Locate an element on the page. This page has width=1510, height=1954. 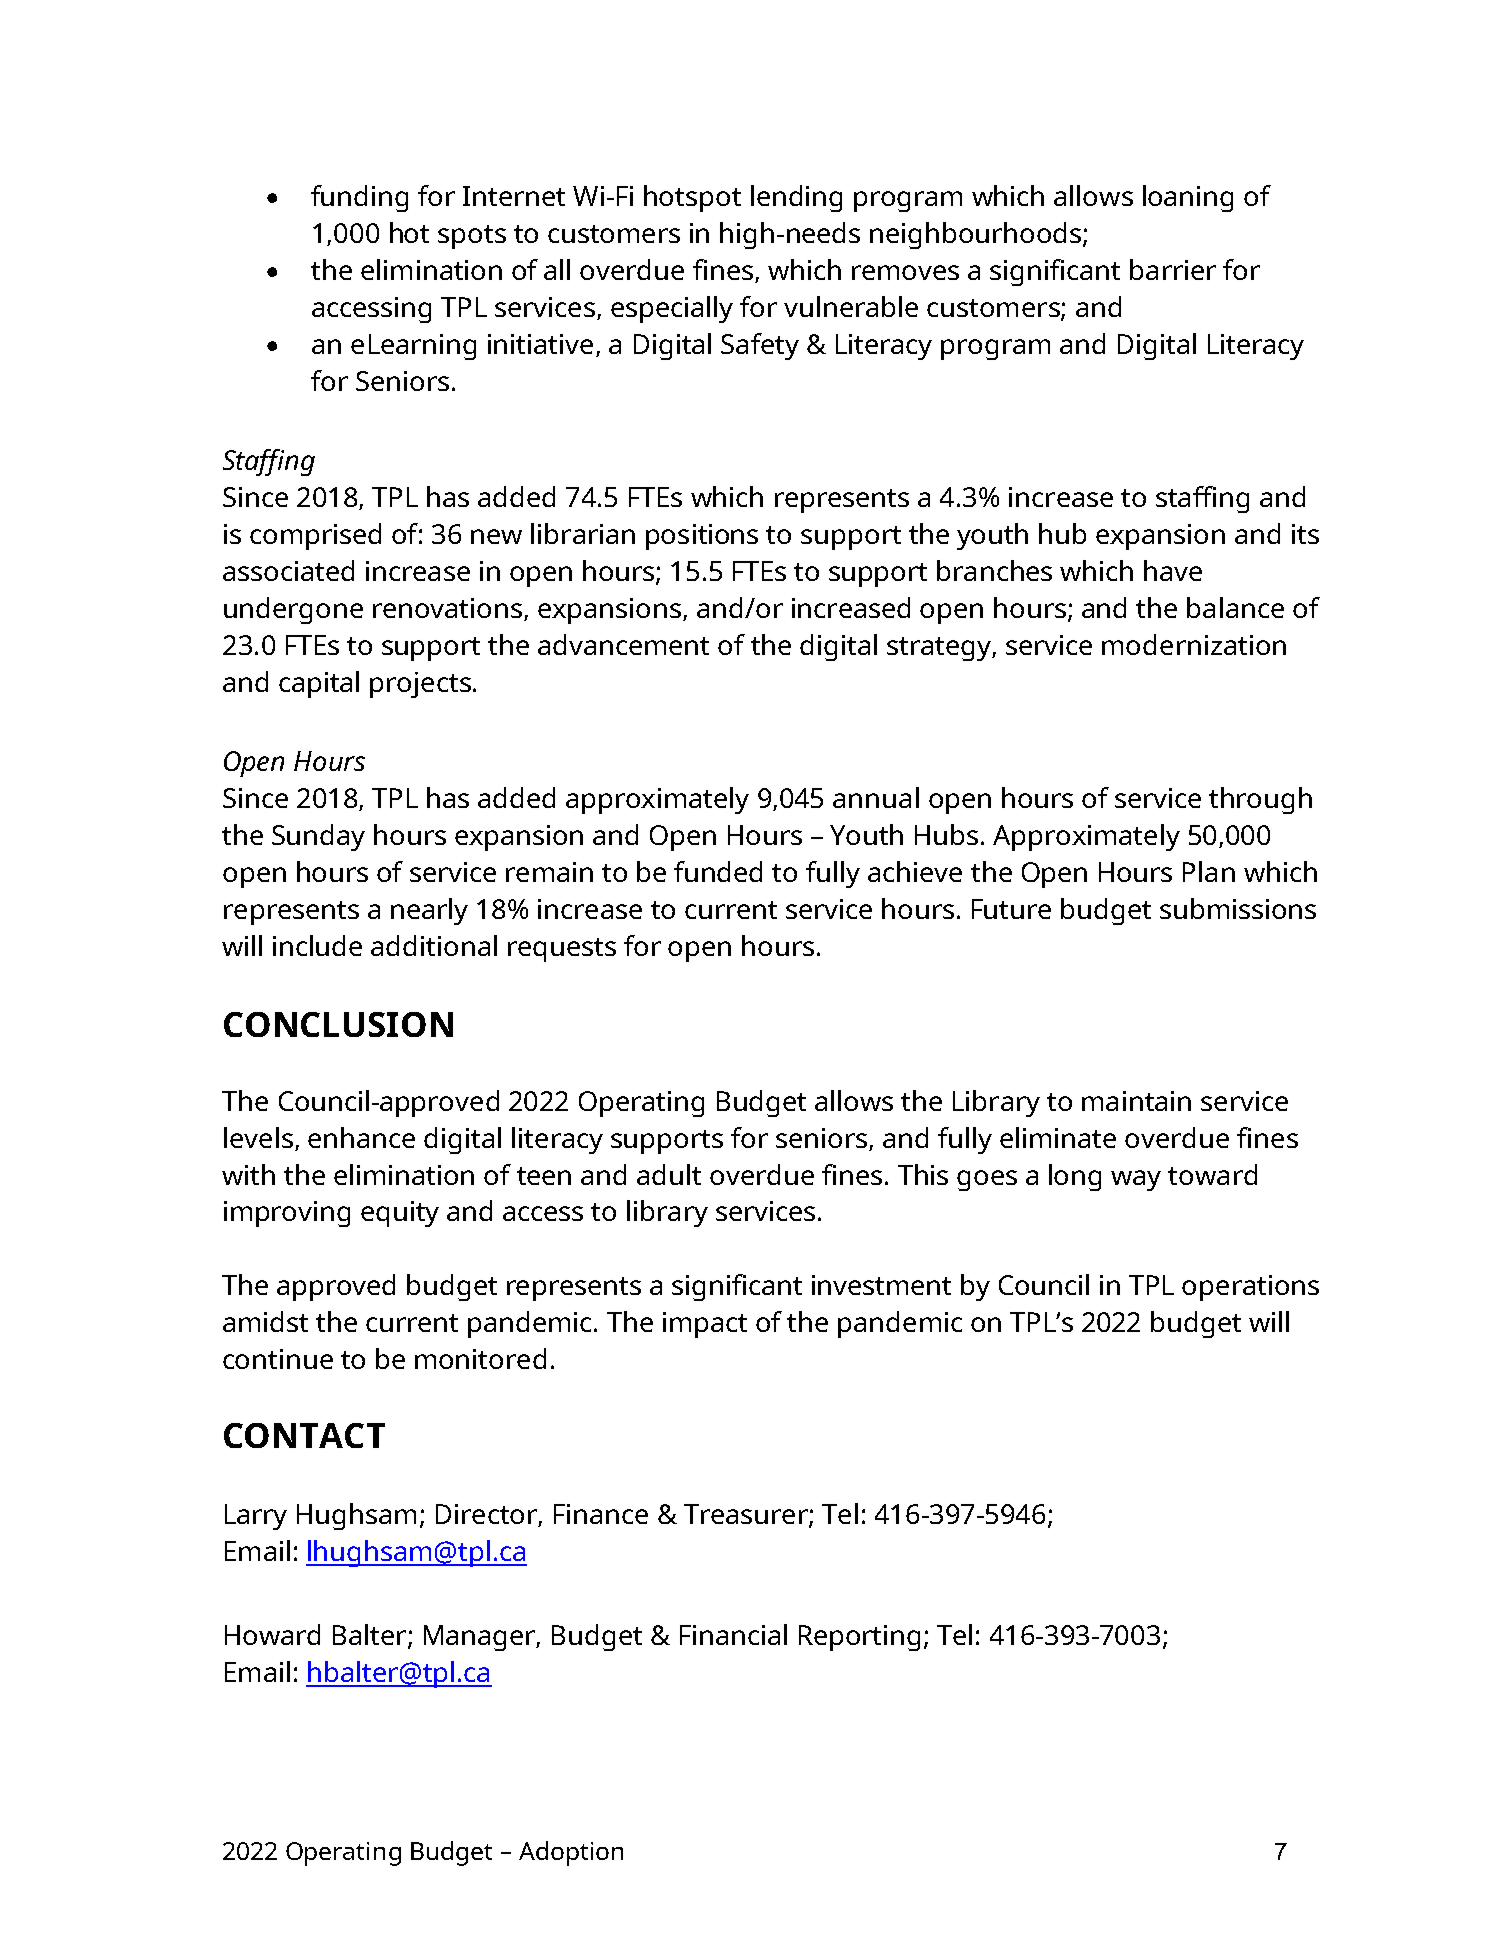
maintain is located at coordinates (1136, 1101).
